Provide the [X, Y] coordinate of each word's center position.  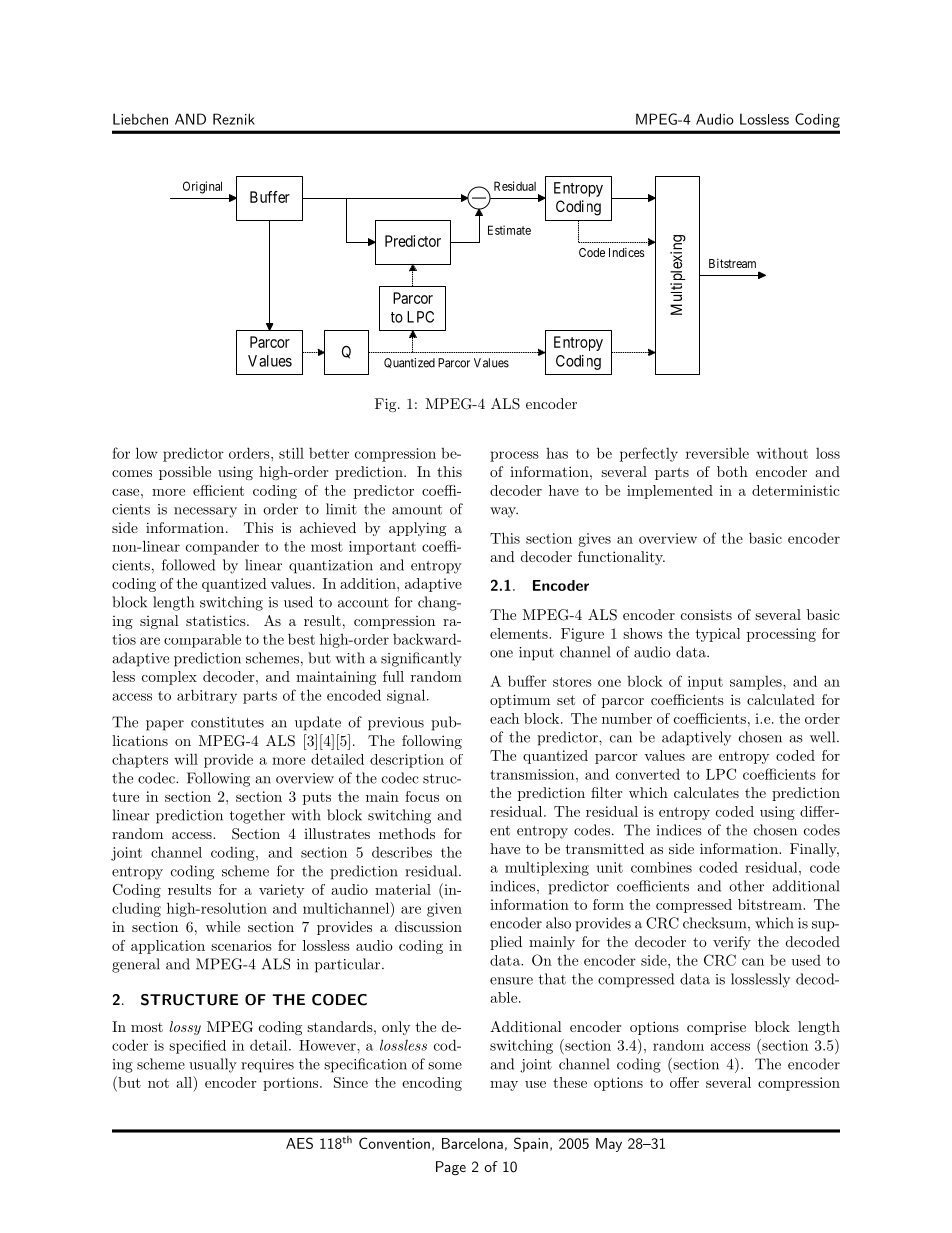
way [504, 512]
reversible [717, 453]
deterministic [796, 490]
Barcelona [472, 1143]
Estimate [509, 230]
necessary [205, 512]
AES [299, 1143]
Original [202, 187]
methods [407, 833]
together [257, 816]
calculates [706, 792]
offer [684, 1082]
